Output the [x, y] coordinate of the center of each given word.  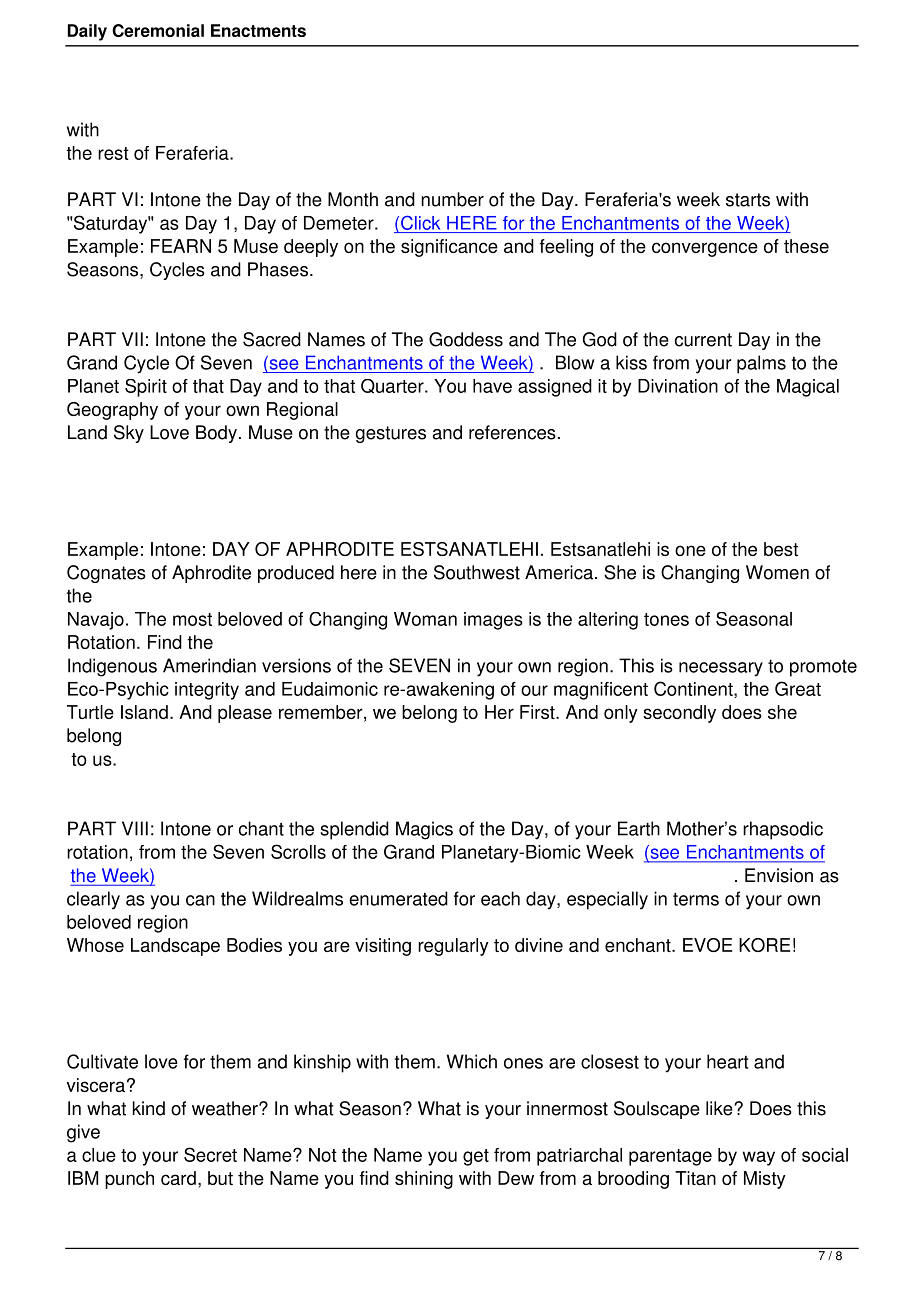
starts [748, 200]
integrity [207, 691]
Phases [278, 269]
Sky [129, 434]
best [781, 549]
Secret [210, 1154]
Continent [694, 689]
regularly [453, 947]
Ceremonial [158, 30]
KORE [764, 945]
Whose [95, 945]
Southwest [477, 572]
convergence [705, 249]
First [538, 712]
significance [449, 248]
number [452, 199]
